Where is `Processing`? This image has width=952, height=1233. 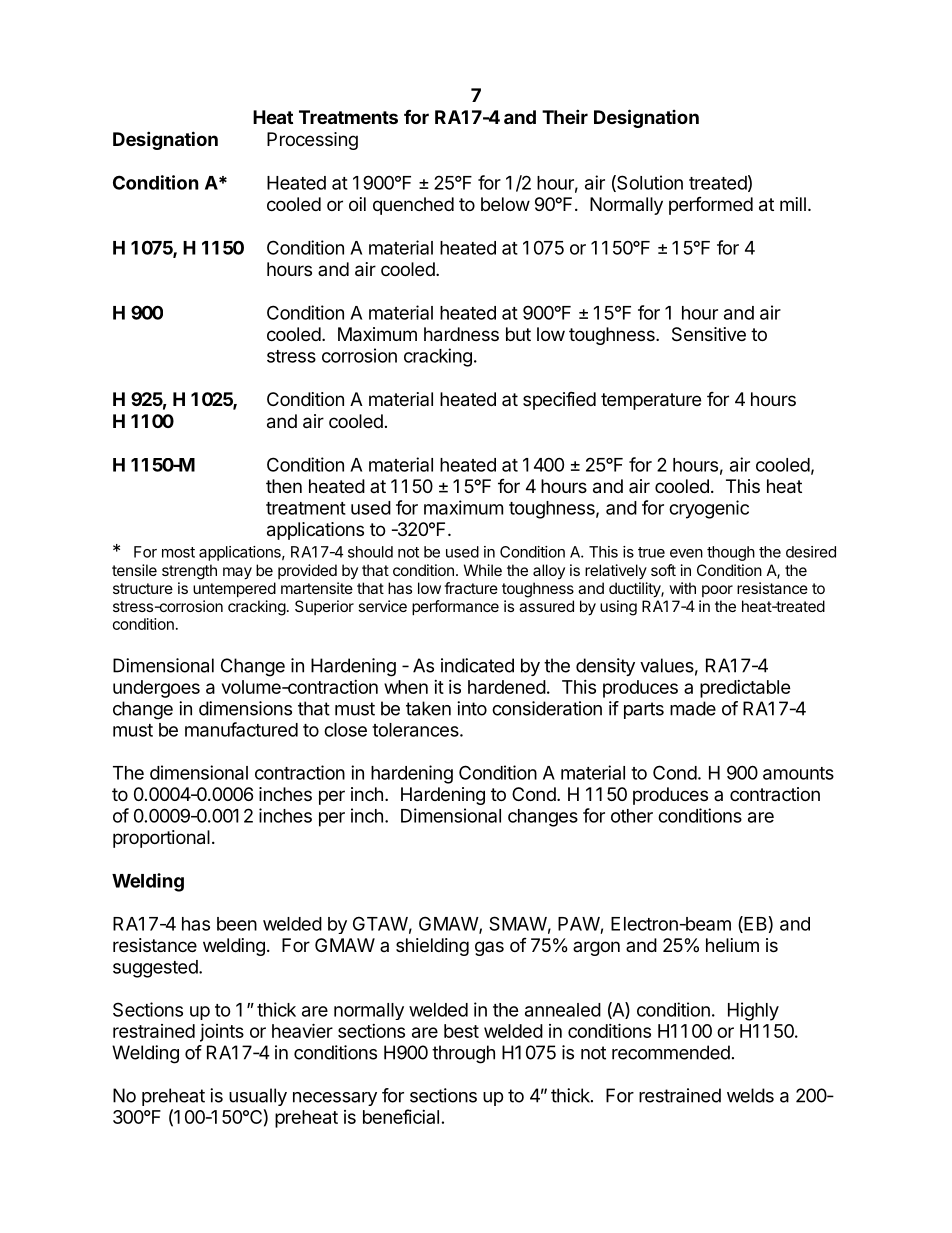 Processing is located at coordinates (312, 141).
